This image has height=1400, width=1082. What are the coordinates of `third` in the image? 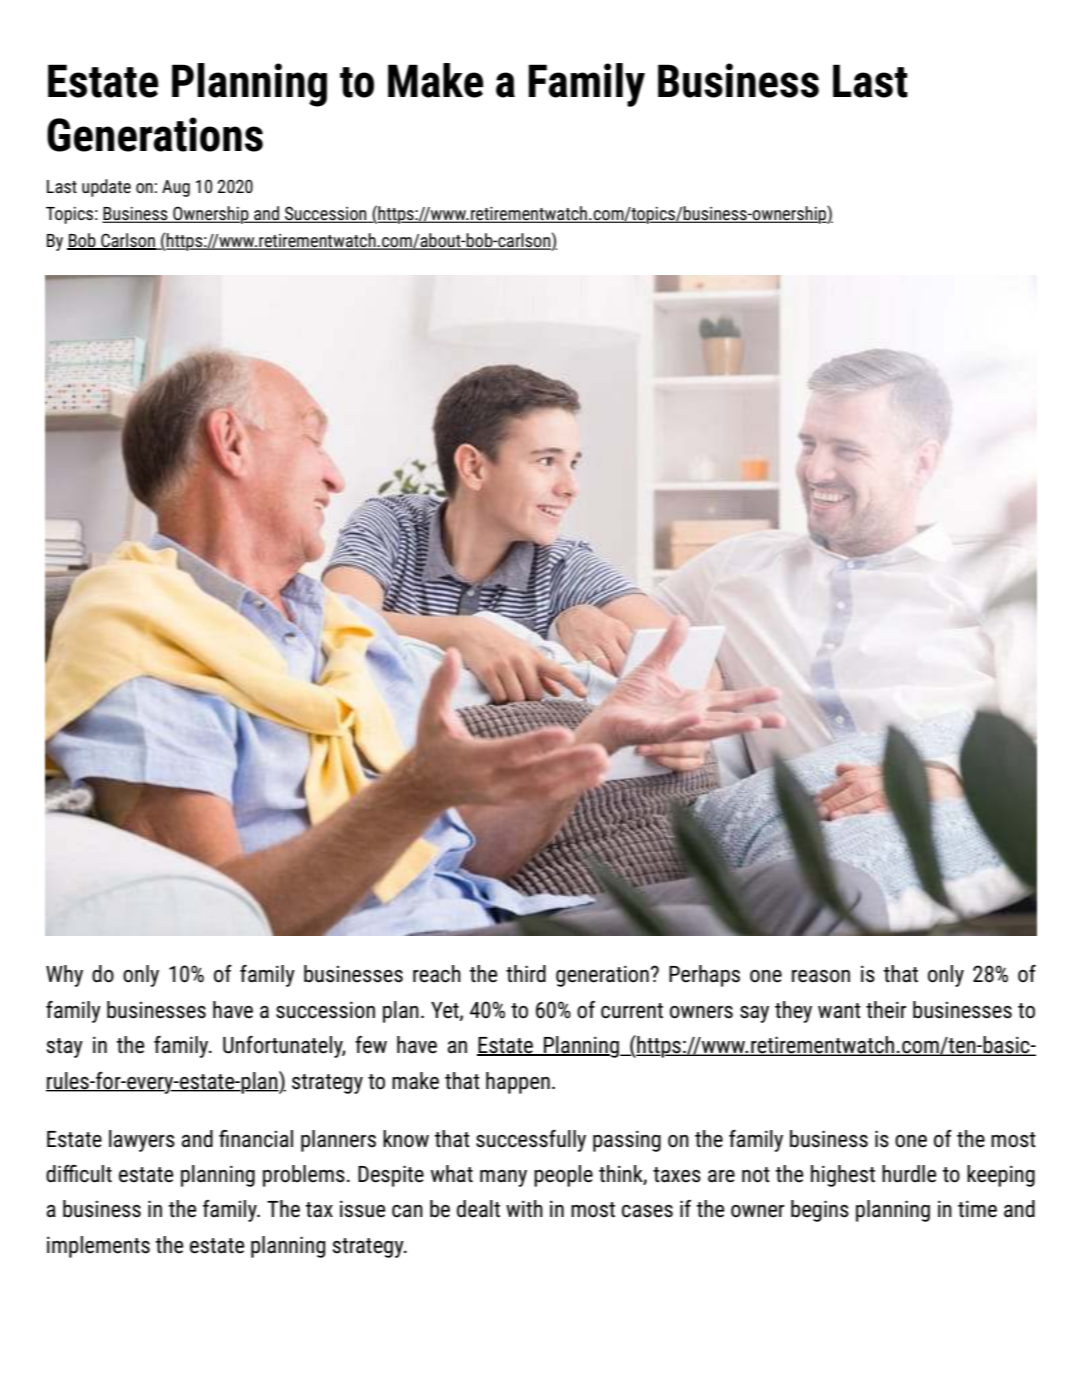 It's located at (526, 974).
